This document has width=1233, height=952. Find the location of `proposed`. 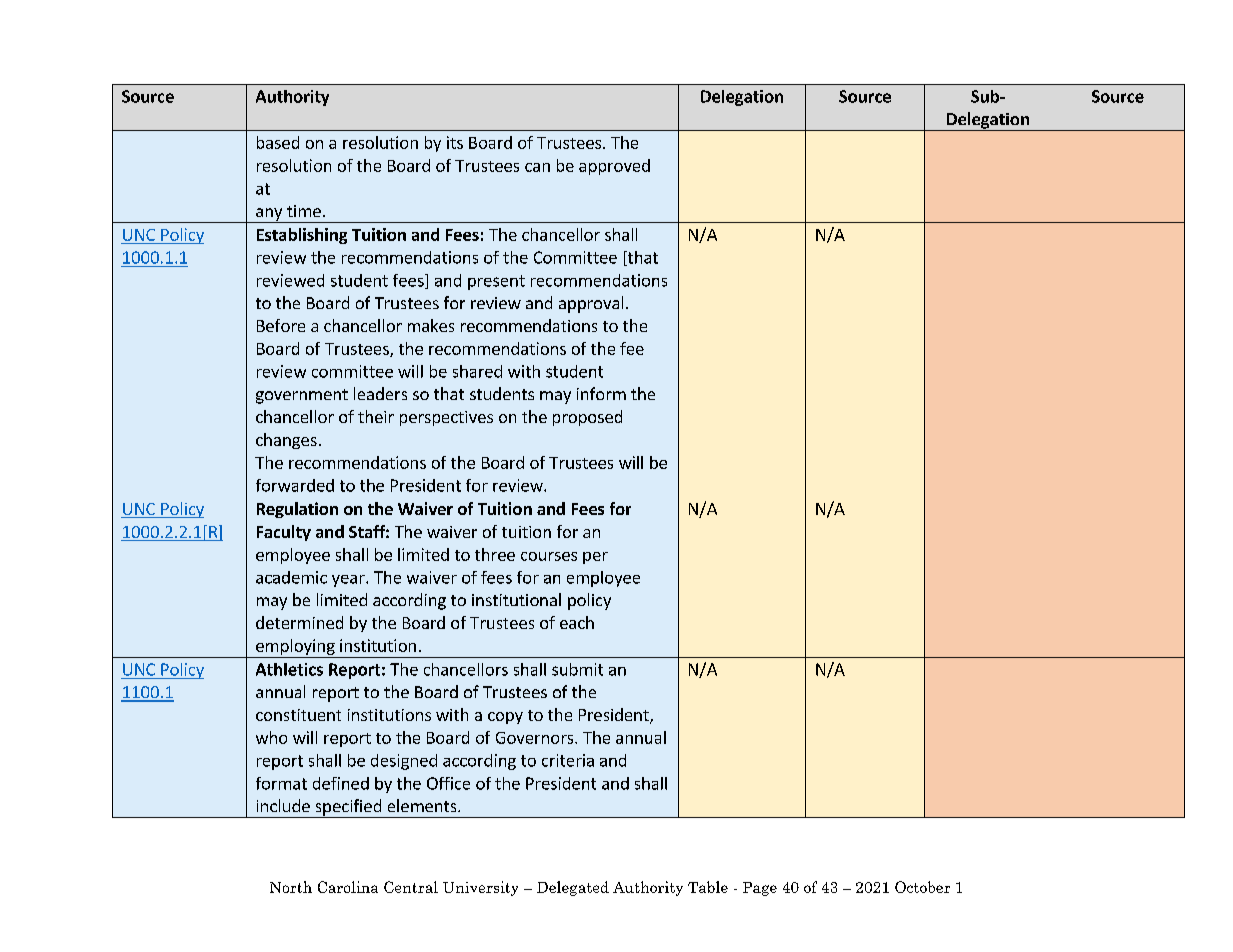

proposed is located at coordinates (587, 418).
